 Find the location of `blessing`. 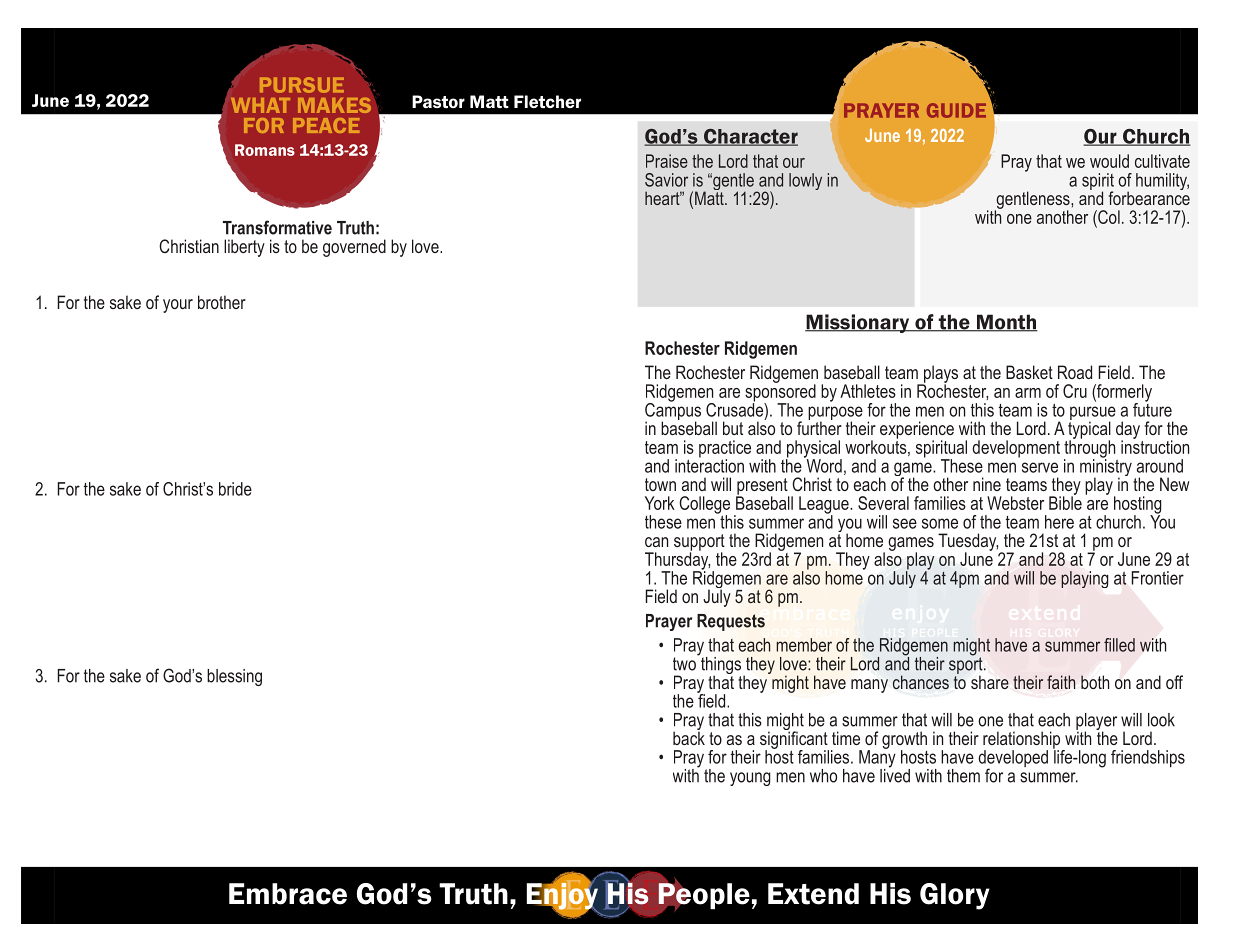

blessing is located at coordinates (234, 677).
